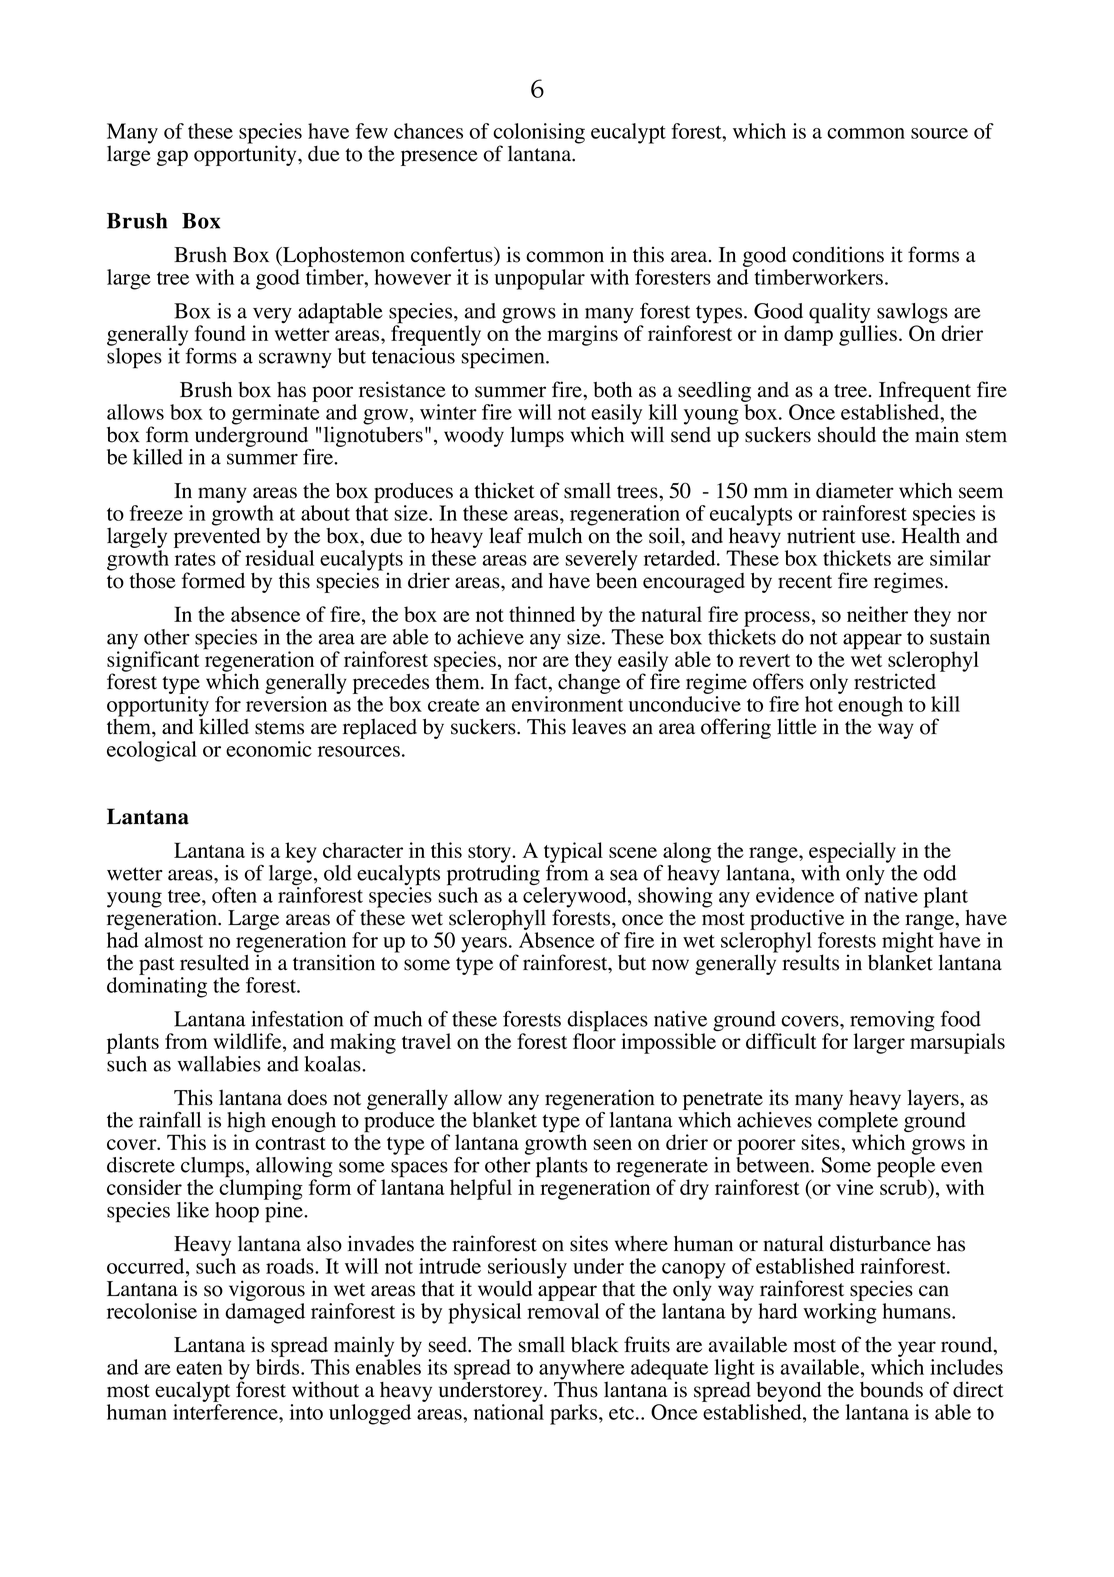 This document has height=1577, width=1114. I want to click on leaves, so click(599, 726).
